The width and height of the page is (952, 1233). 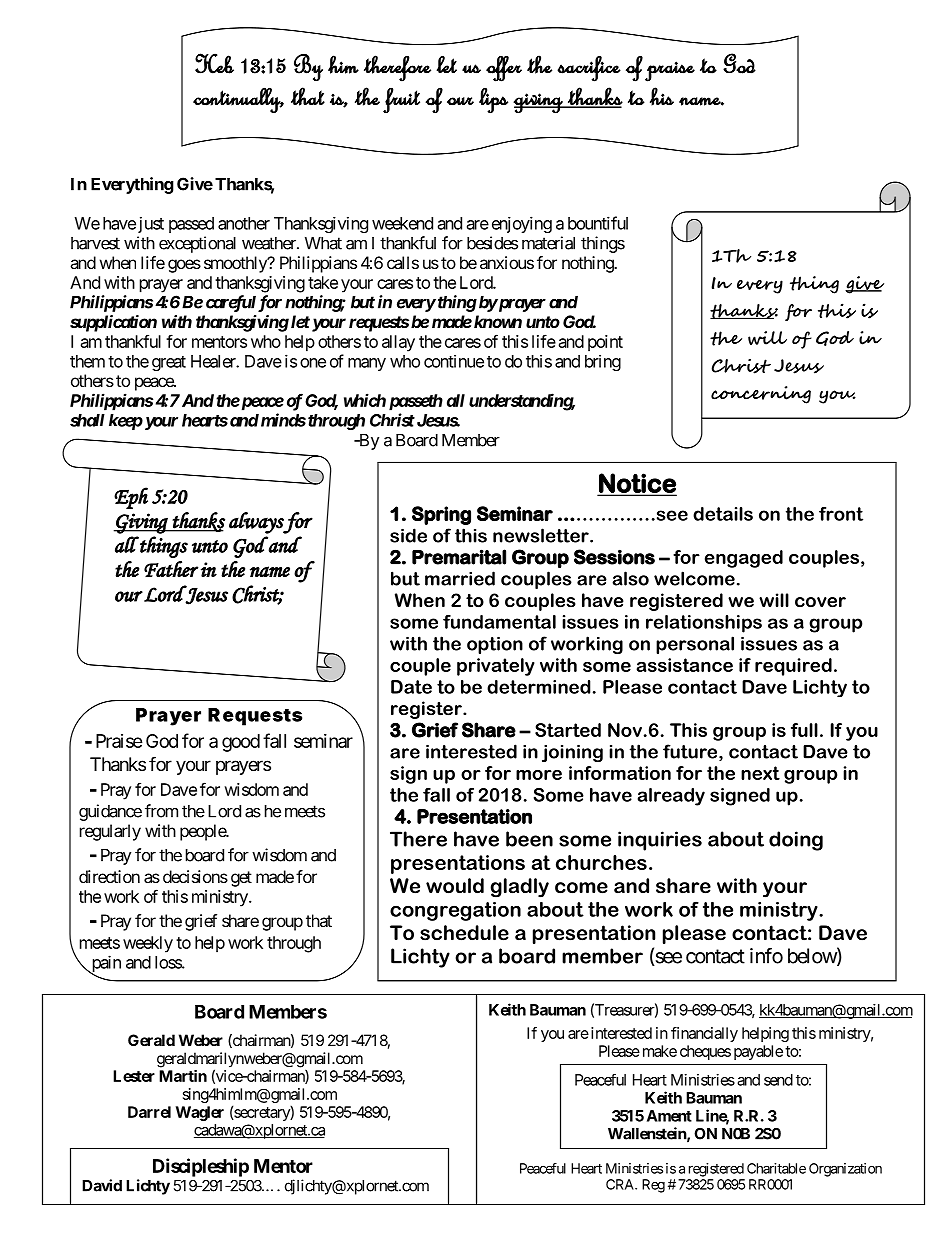 What do you see at coordinates (589, 69) in the page?
I see `sacrifice` at bounding box center [589, 69].
